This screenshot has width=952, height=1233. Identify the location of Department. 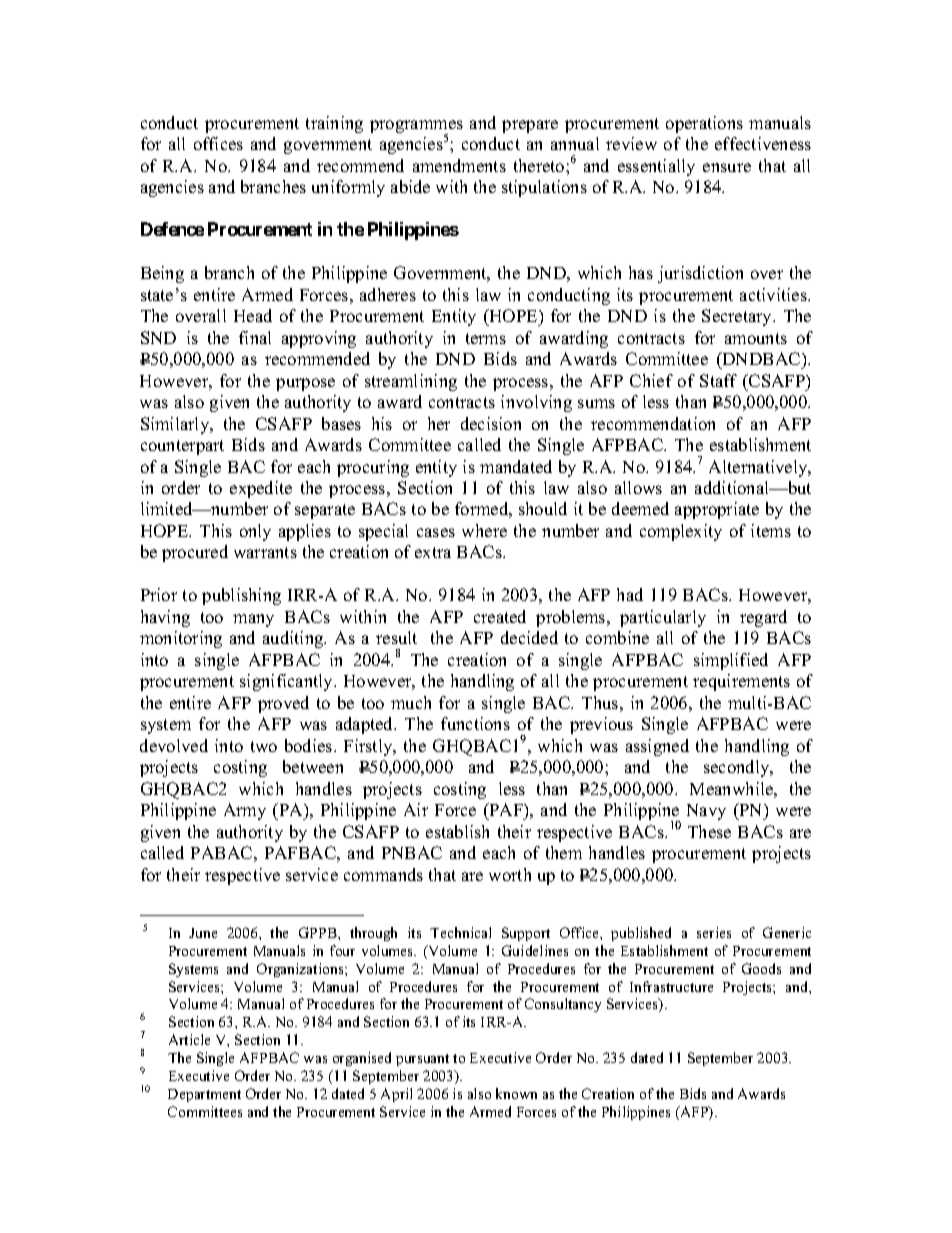
(204, 1095).
